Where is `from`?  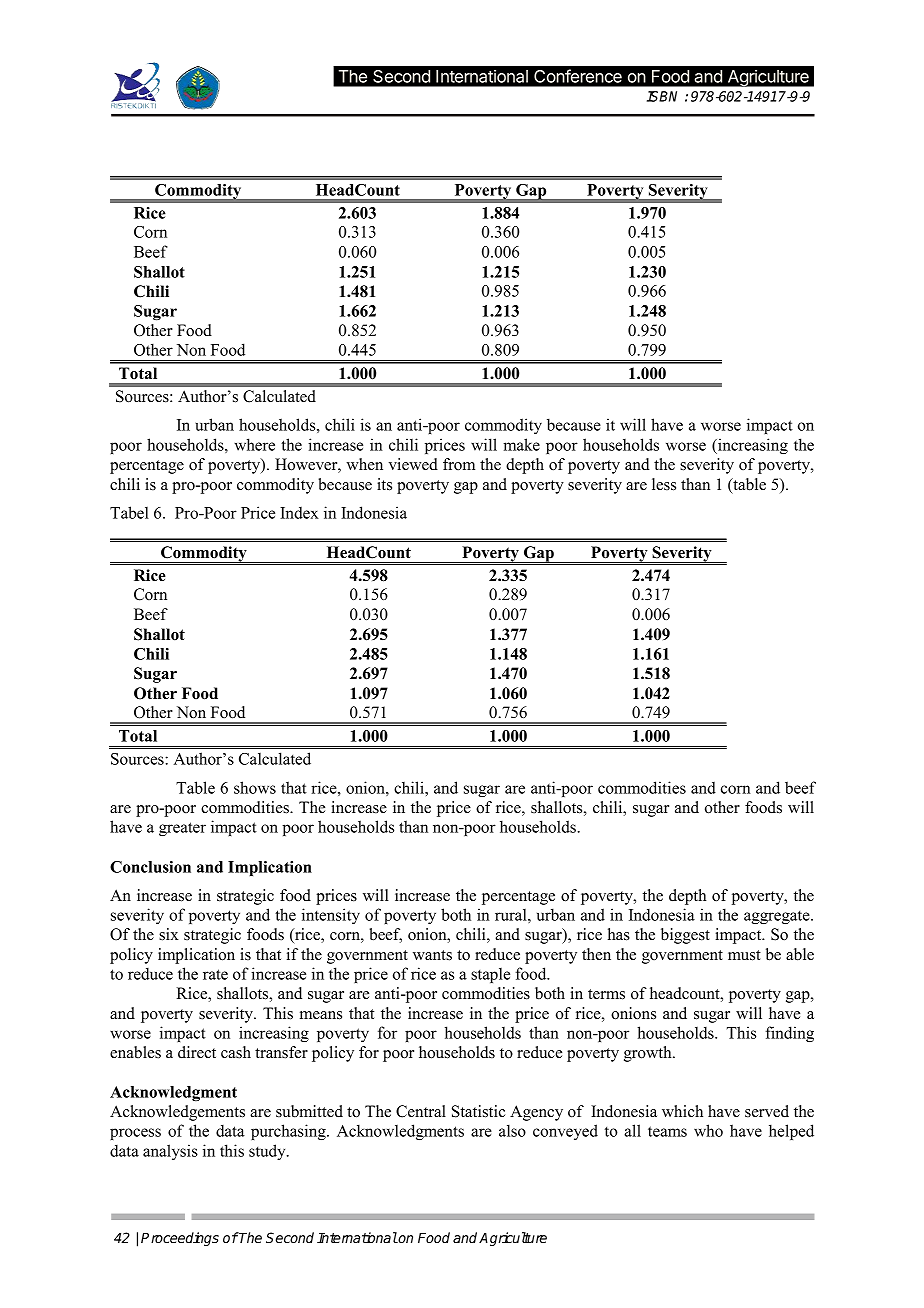 from is located at coordinates (459, 464).
